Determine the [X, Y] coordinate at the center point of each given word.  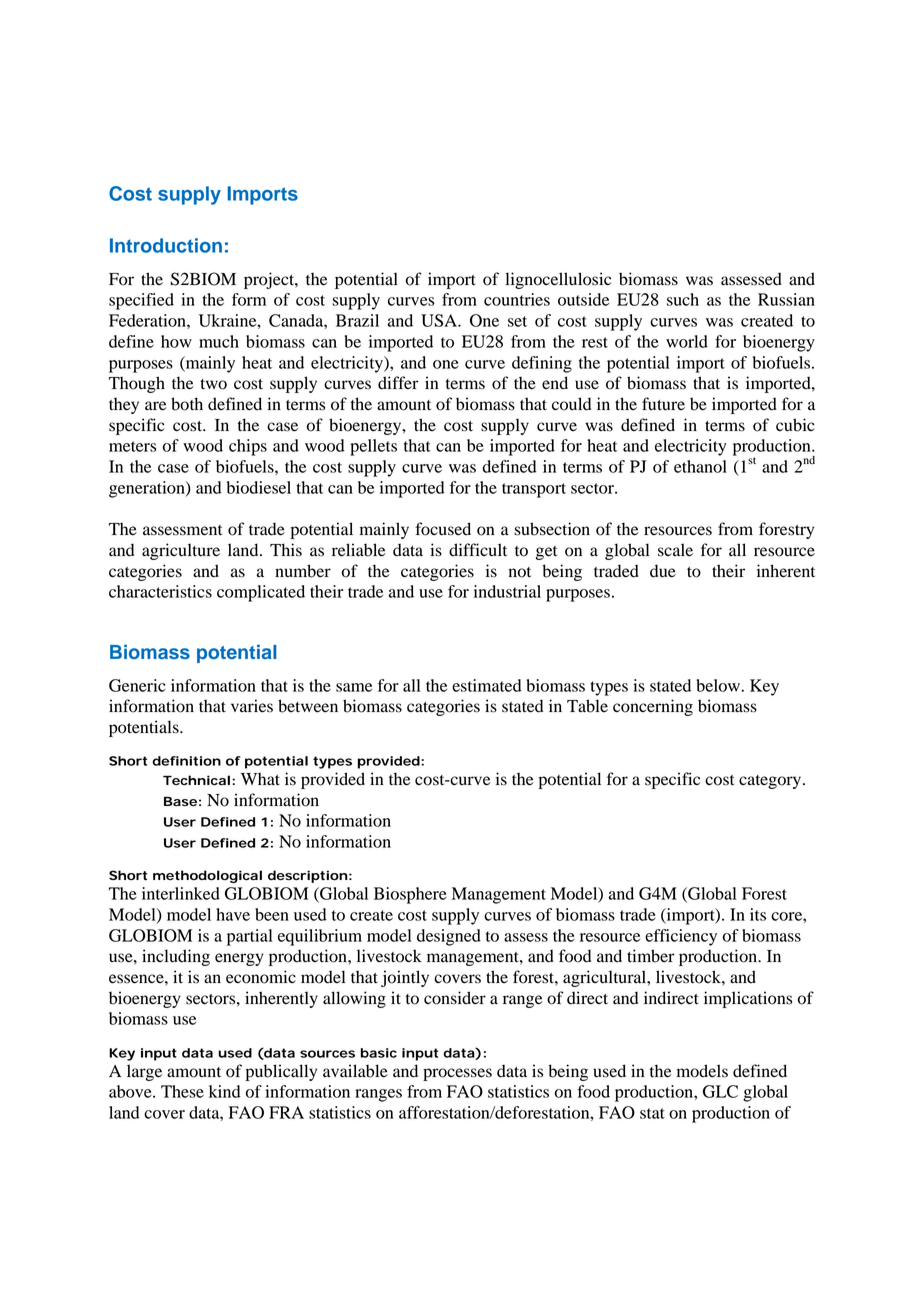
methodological [207, 876]
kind [225, 1091]
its [758, 914]
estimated [487, 685]
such [683, 299]
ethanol [700, 466]
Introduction [166, 245]
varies [252, 706]
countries [517, 299]
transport [534, 490]
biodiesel [259, 487]
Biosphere [410, 895]
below [719, 685]
